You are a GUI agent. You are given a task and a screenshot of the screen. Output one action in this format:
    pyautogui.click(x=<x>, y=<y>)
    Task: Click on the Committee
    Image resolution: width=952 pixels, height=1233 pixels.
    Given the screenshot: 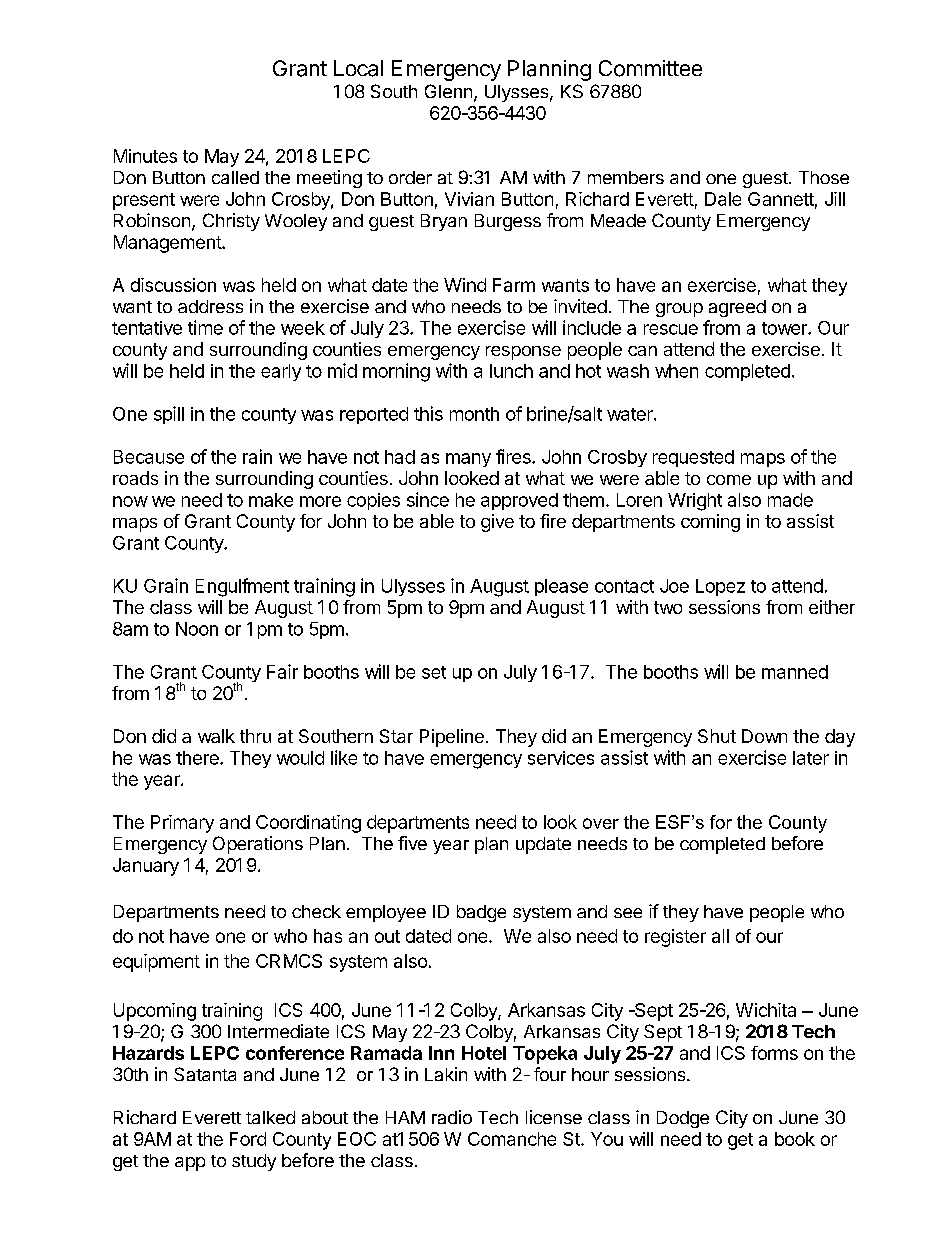 What is the action you would take?
    pyautogui.click(x=650, y=68)
